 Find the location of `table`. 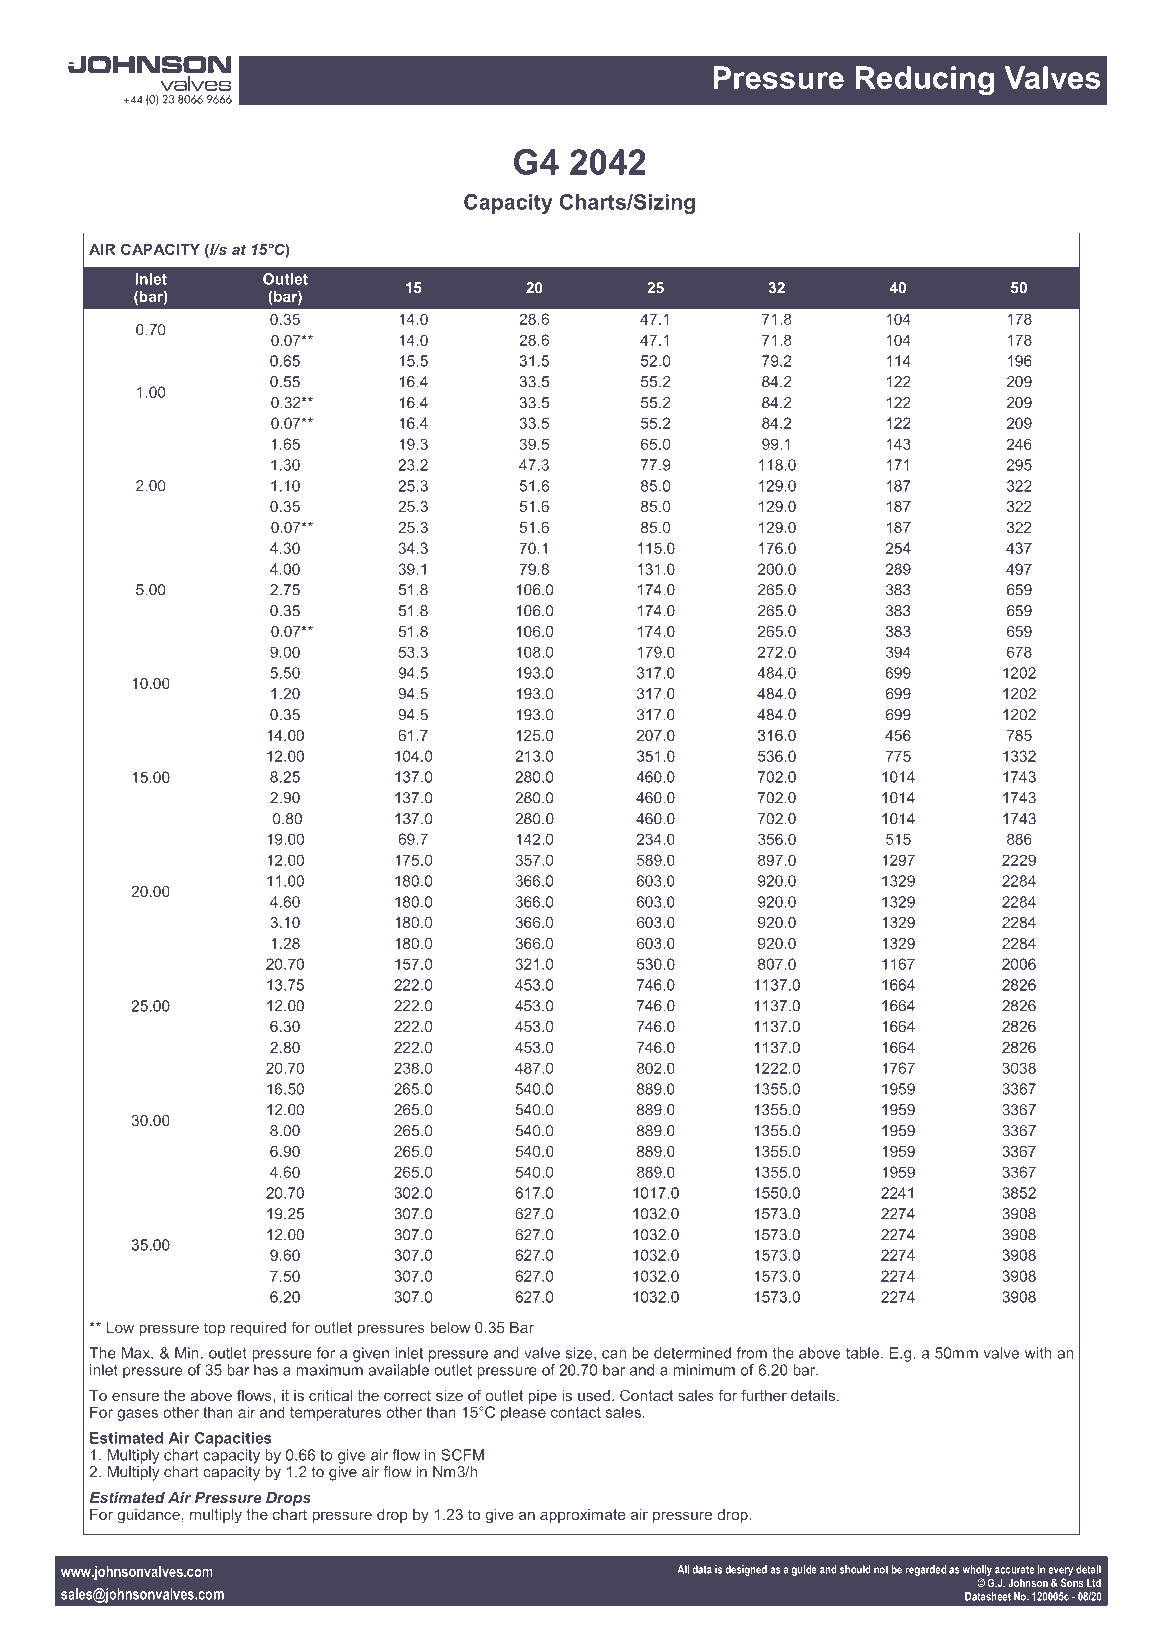

table is located at coordinates (864, 1353).
